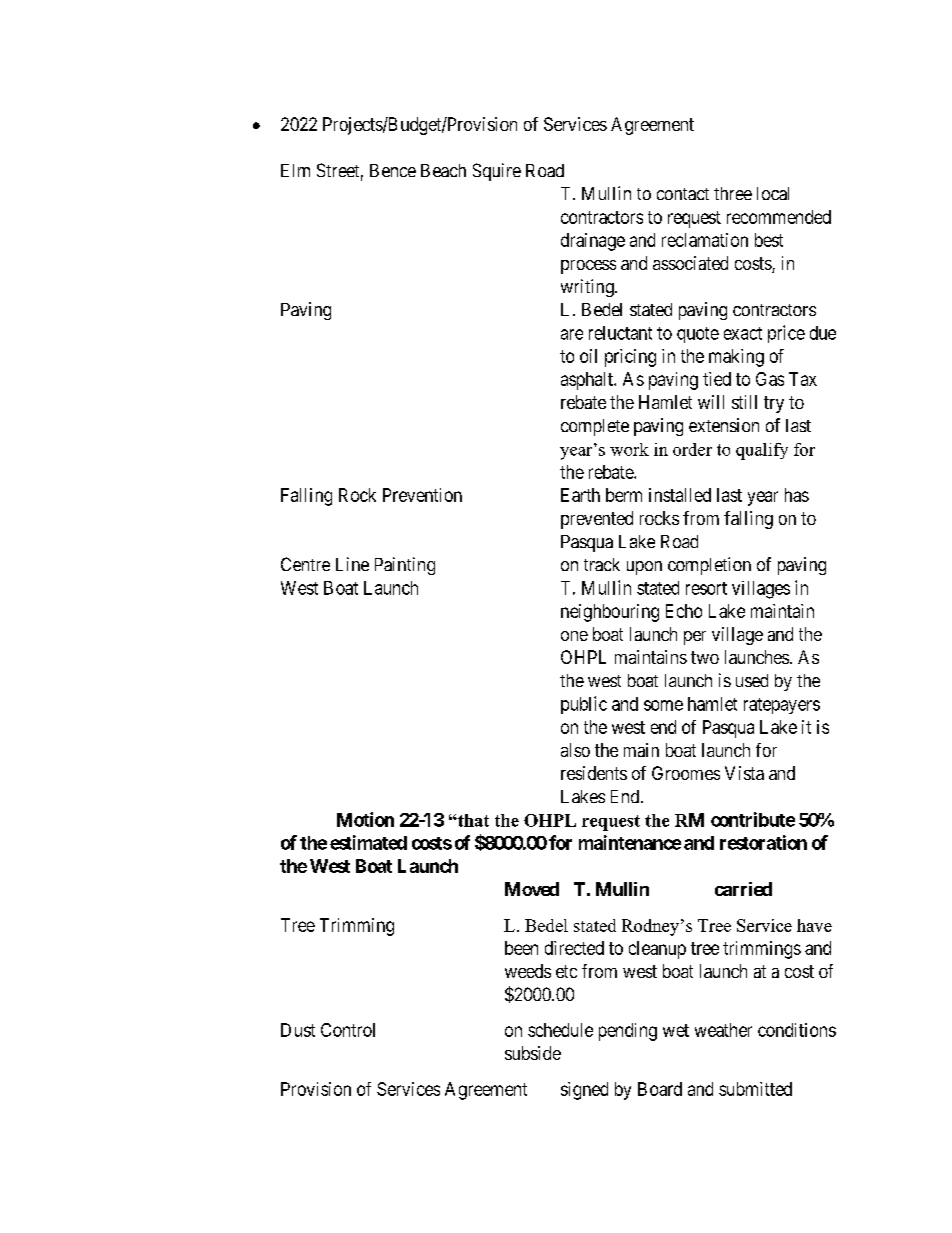  Describe the element at coordinates (752, 680) in the image. I see `used` at that location.
